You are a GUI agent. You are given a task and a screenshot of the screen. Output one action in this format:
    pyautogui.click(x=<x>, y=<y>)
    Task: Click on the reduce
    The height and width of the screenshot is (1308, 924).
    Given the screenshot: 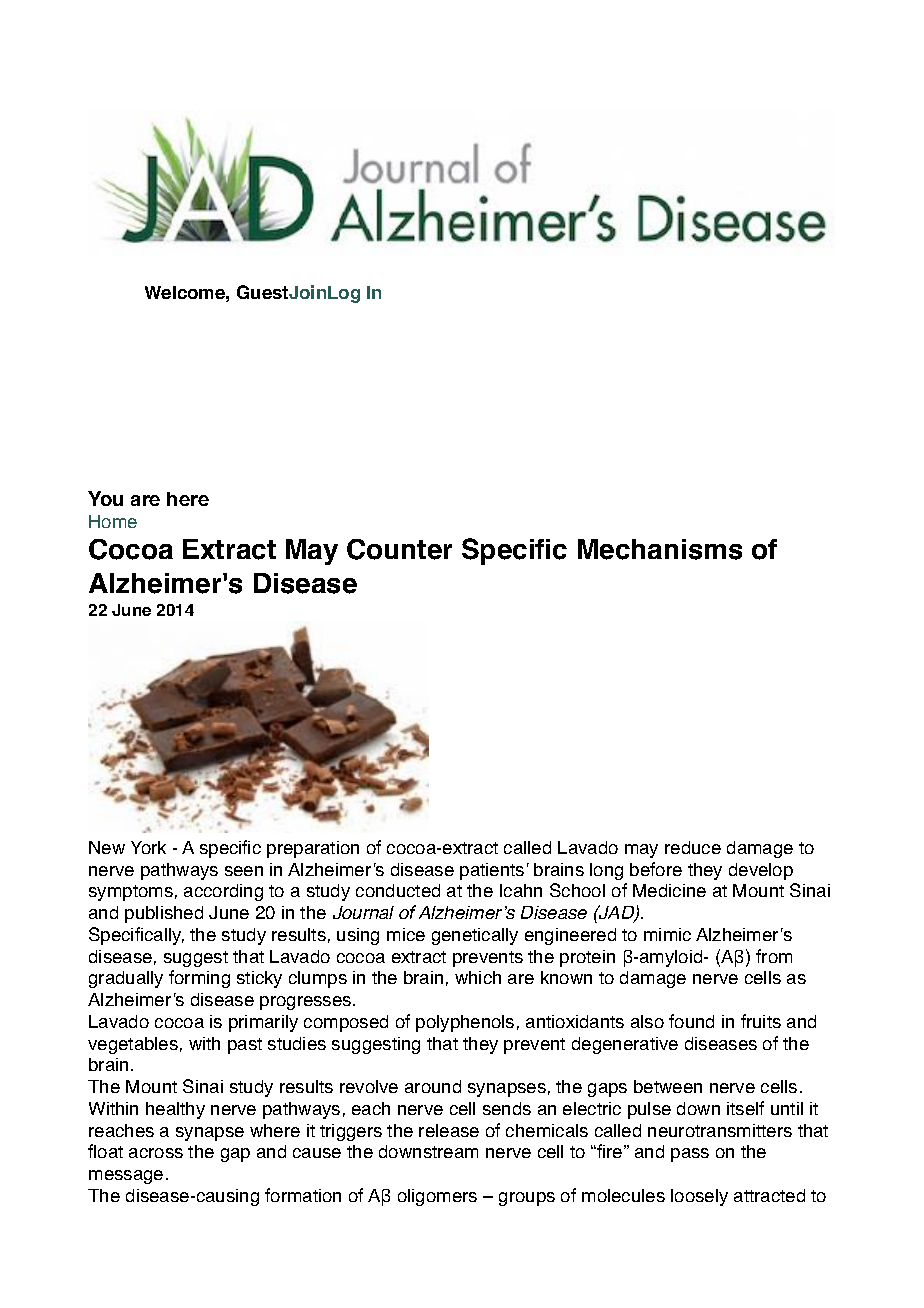 What is the action you would take?
    pyautogui.click(x=693, y=847)
